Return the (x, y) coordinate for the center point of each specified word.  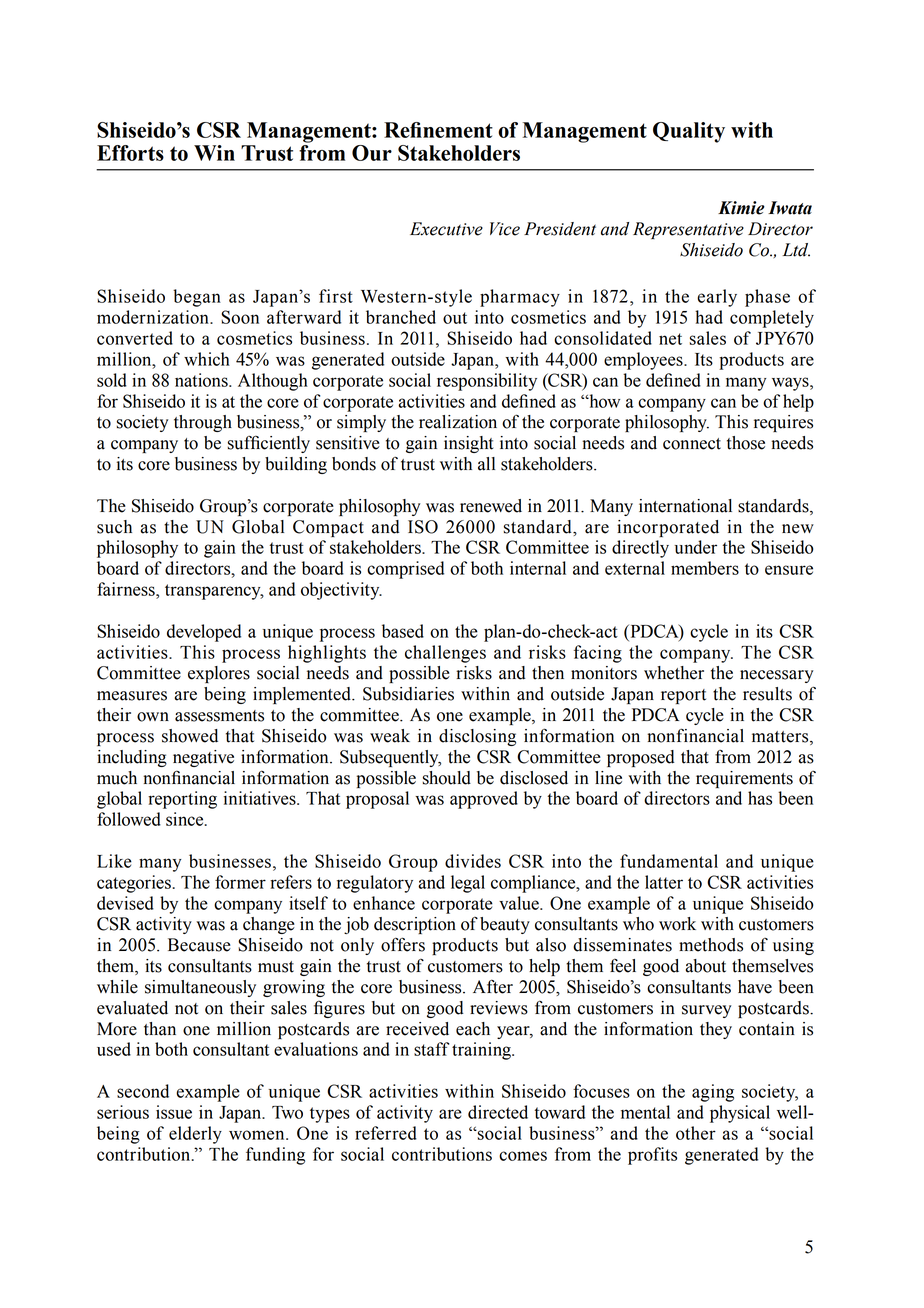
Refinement (438, 130)
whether (674, 673)
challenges (445, 654)
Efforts (130, 153)
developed (204, 633)
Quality (689, 132)
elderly (195, 1135)
